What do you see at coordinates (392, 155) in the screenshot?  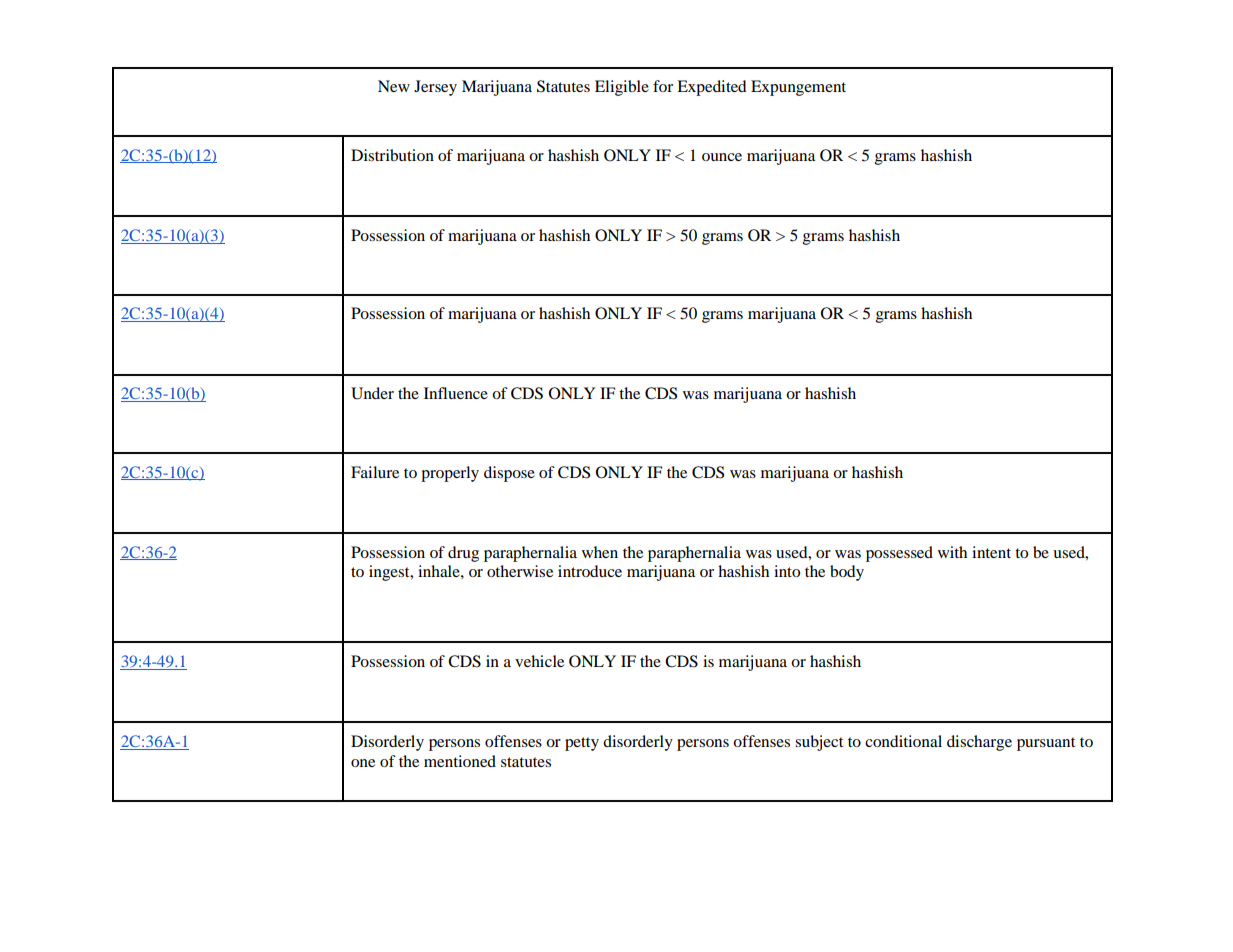 I see `Distribution` at bounding box center [392, 155].
